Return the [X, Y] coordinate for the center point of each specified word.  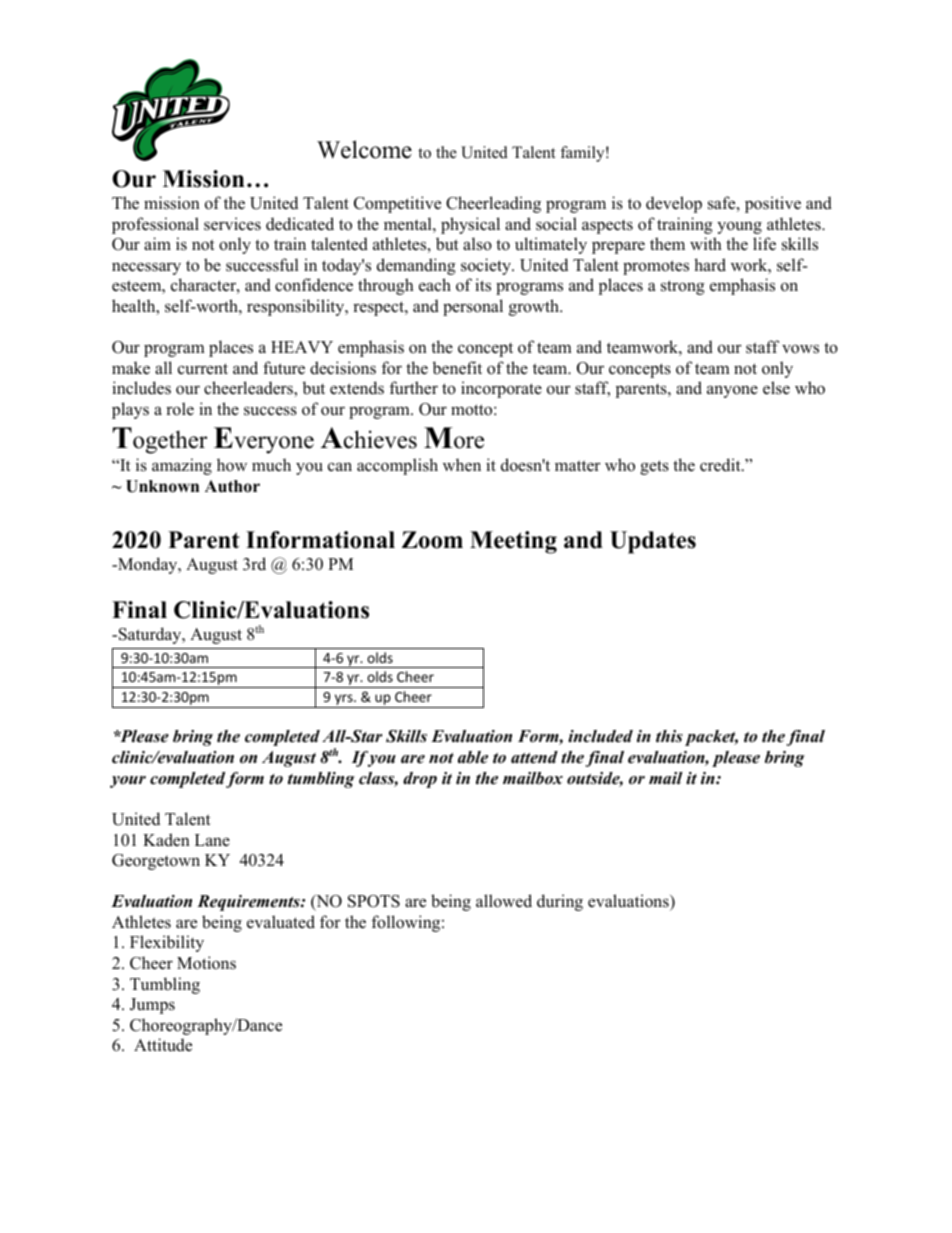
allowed [504, 901]
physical [470, 225]
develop [674, 204]
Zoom [432, 540]
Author [232, 486]
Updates [653, 542]
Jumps [152, 1006]
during [560, 902]
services [232, 224]
